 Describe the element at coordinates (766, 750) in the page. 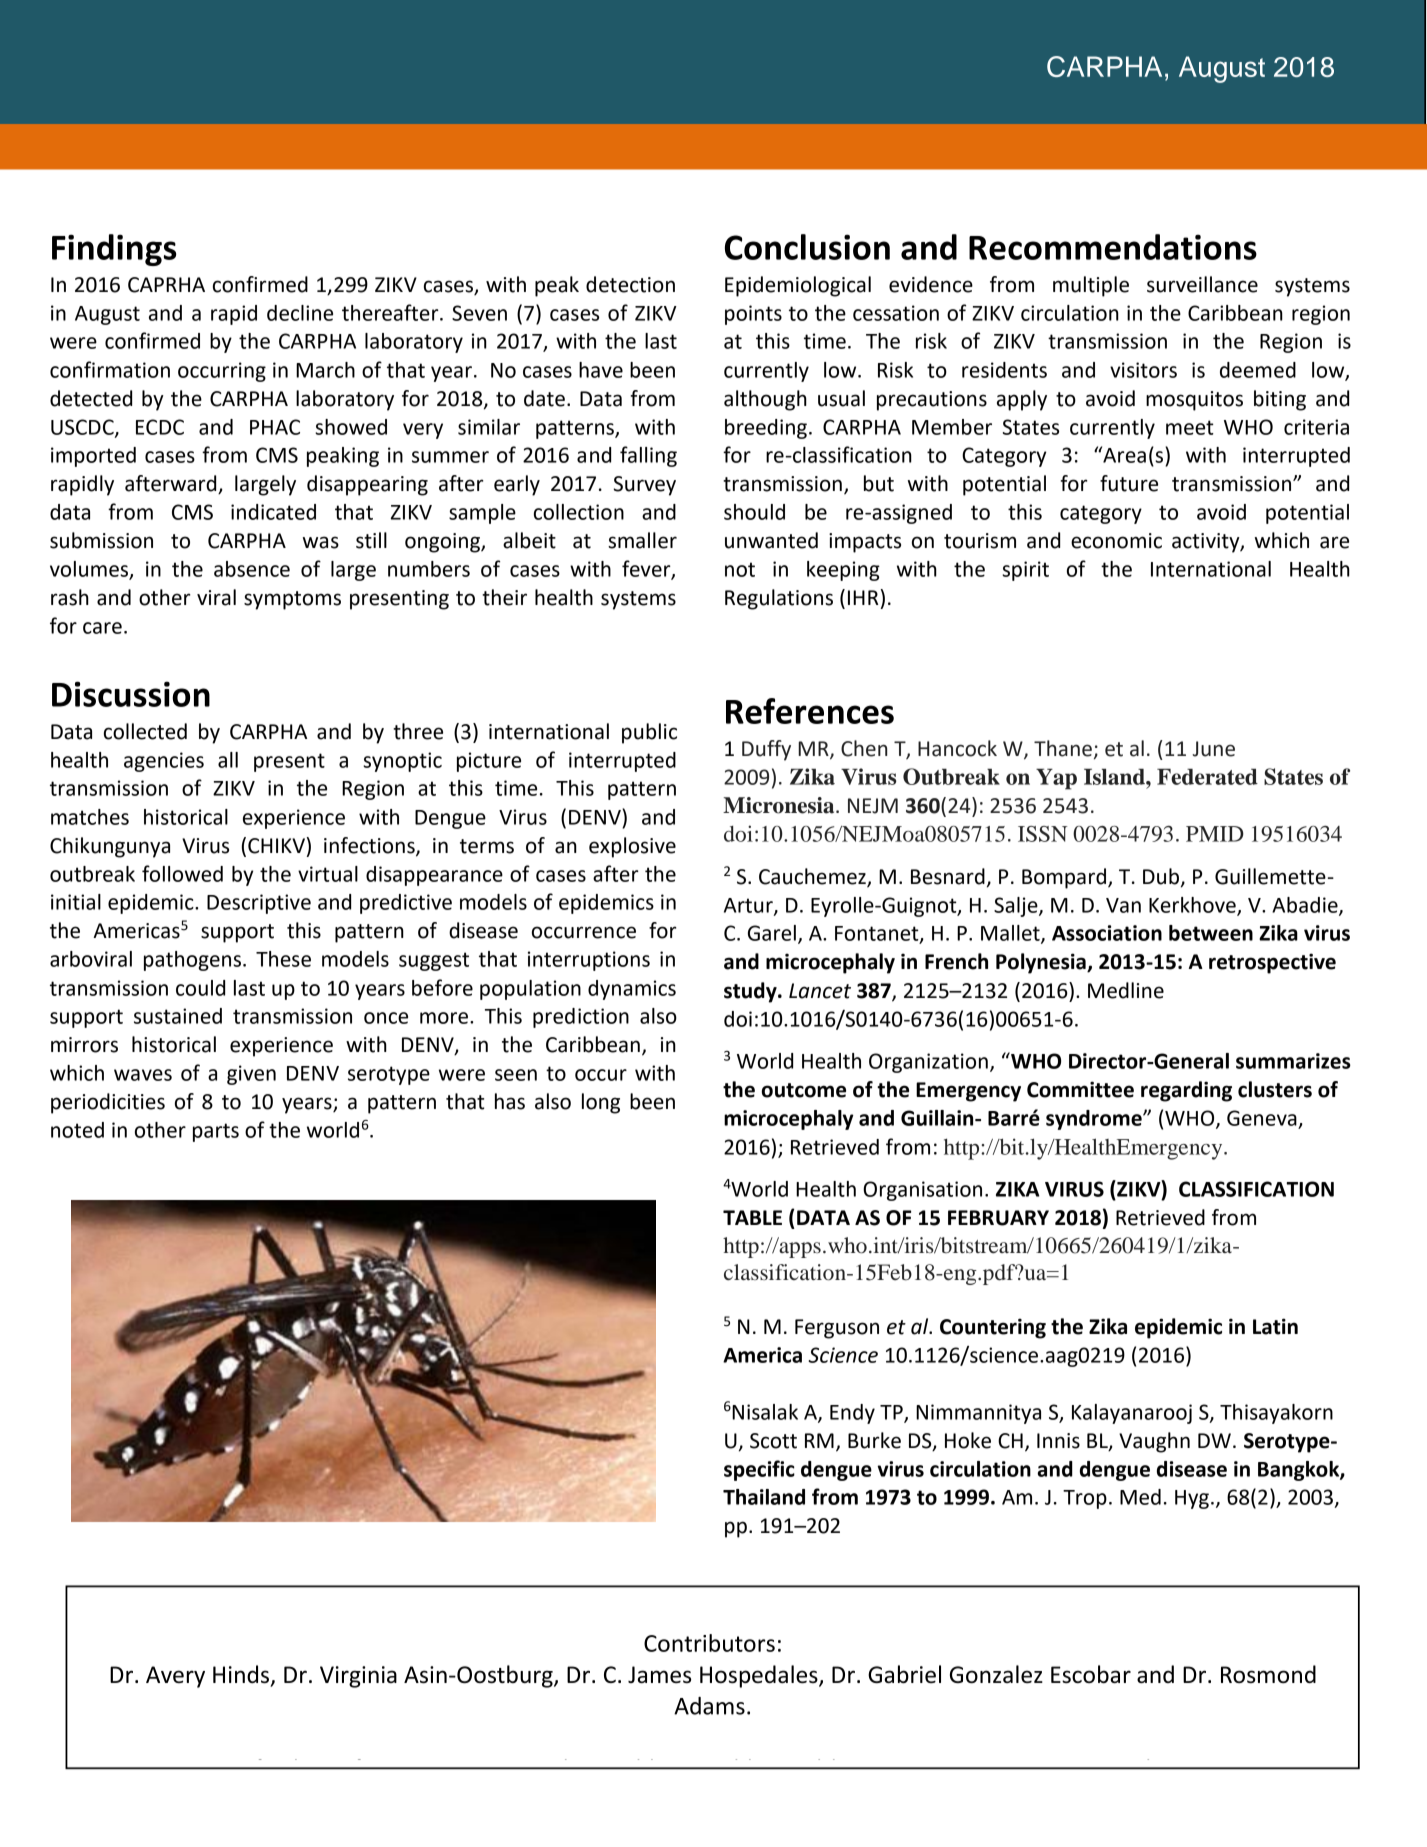

I see `Duffy` at that location.
